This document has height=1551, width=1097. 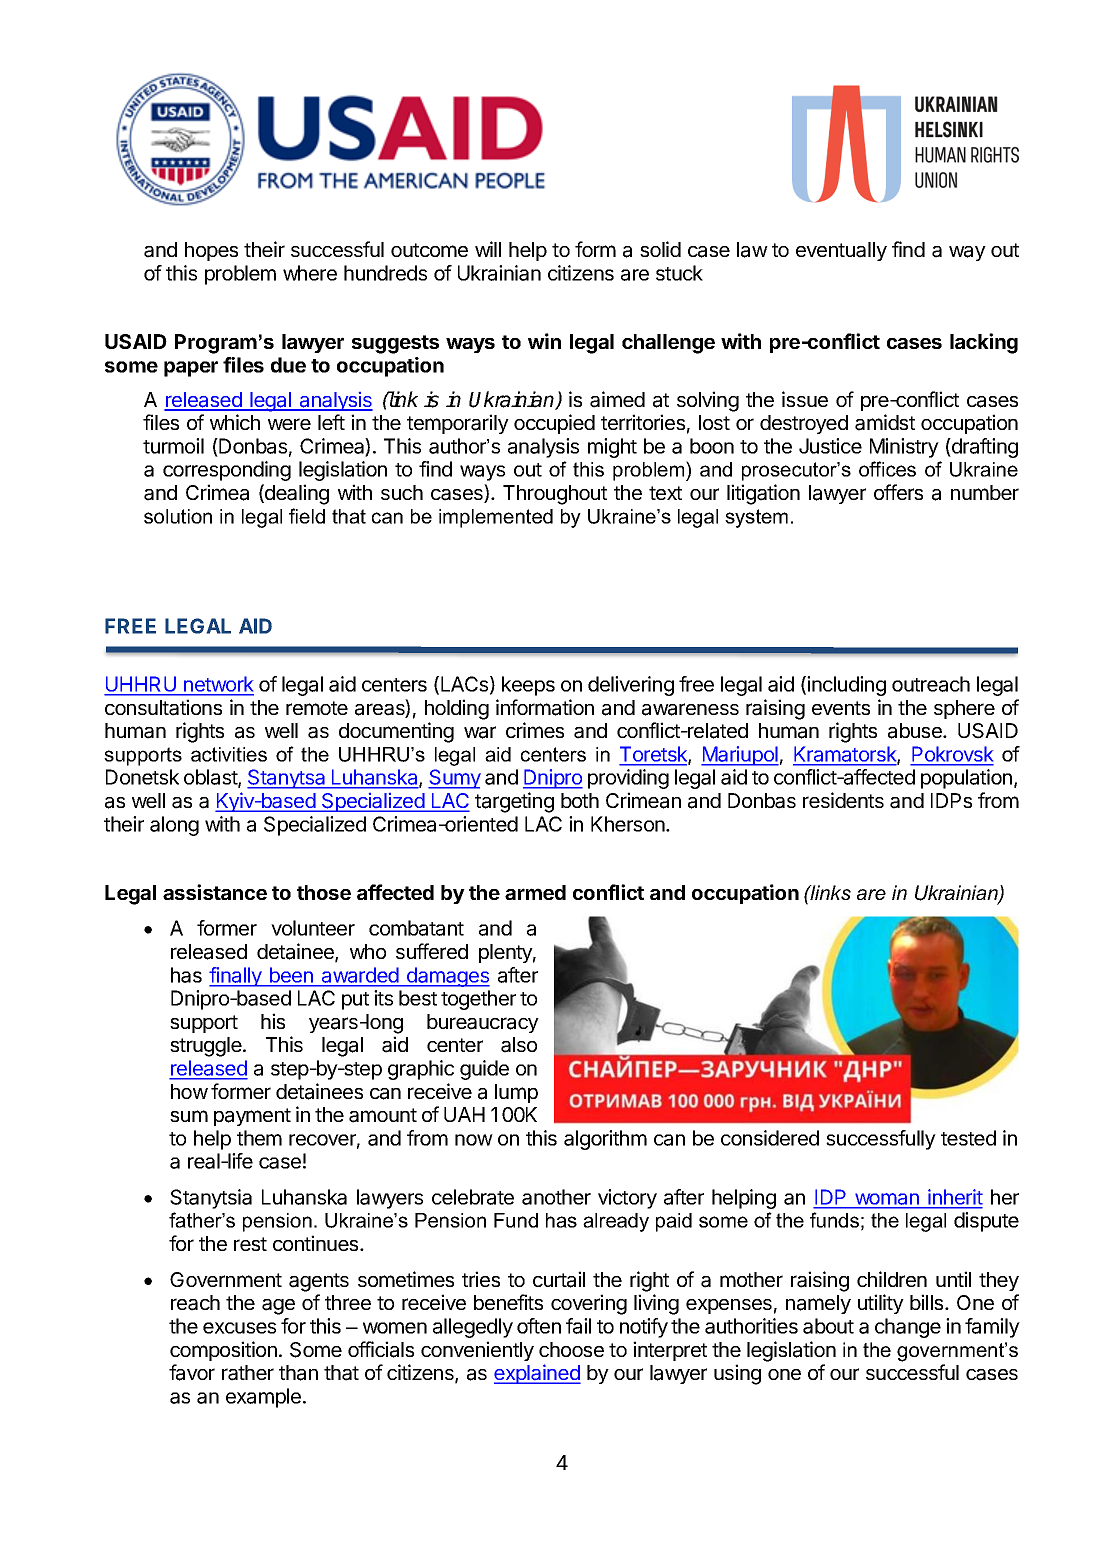 I want to click on offers, so click(x=898, y=492).
